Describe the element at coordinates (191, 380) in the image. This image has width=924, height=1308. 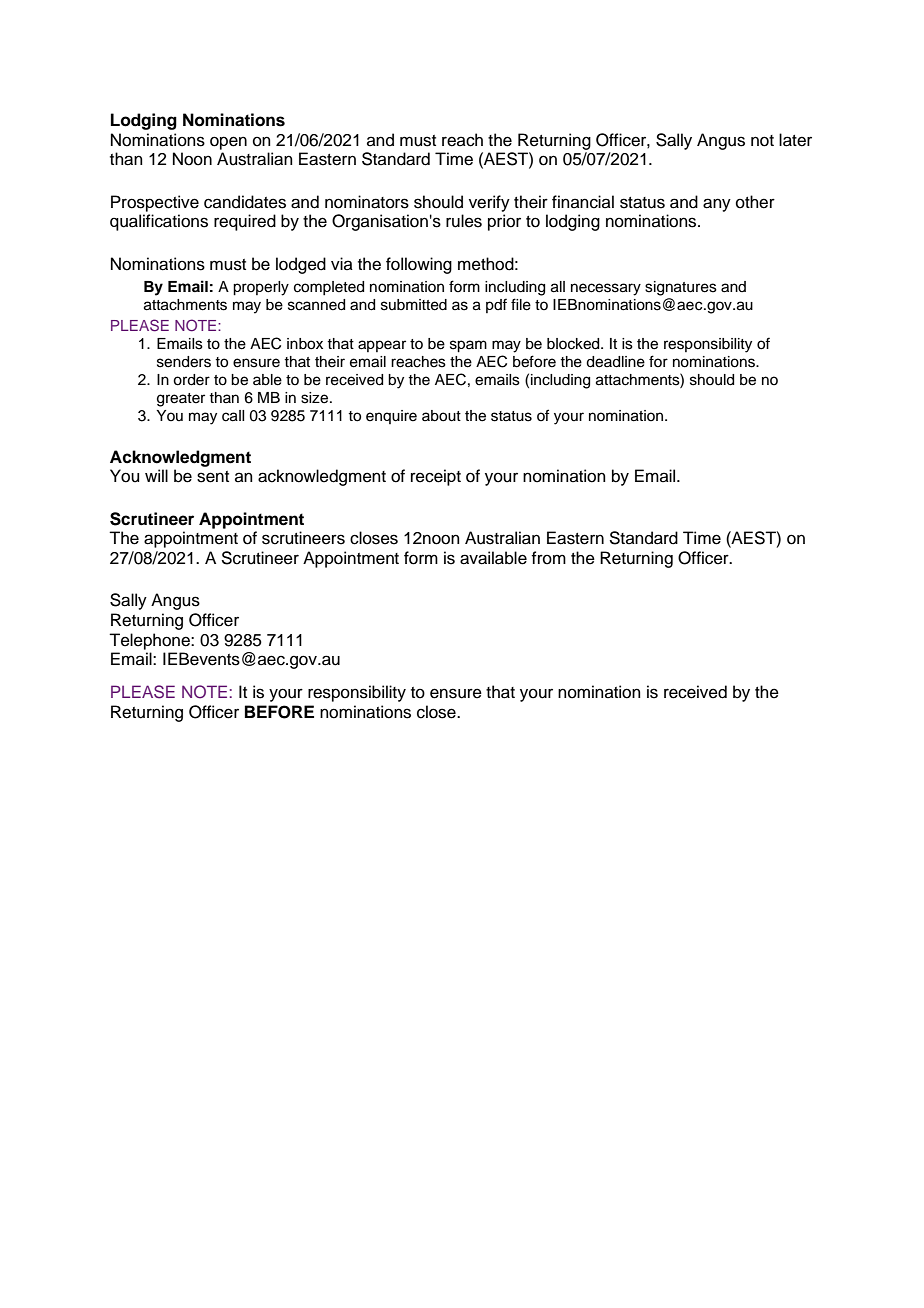
I see `order` at that location.
